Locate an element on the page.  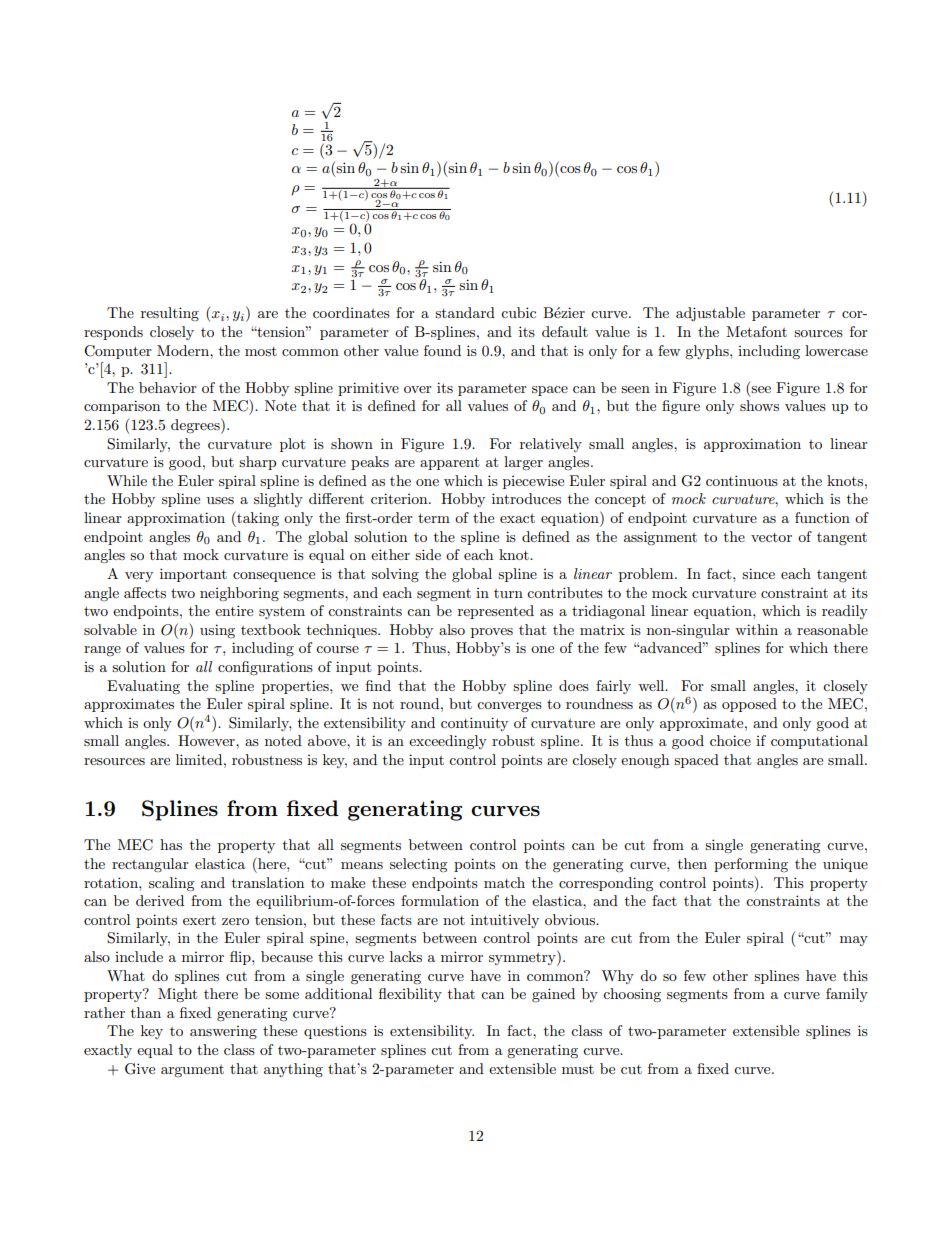
answering is located at coordinates (223, 1032).
